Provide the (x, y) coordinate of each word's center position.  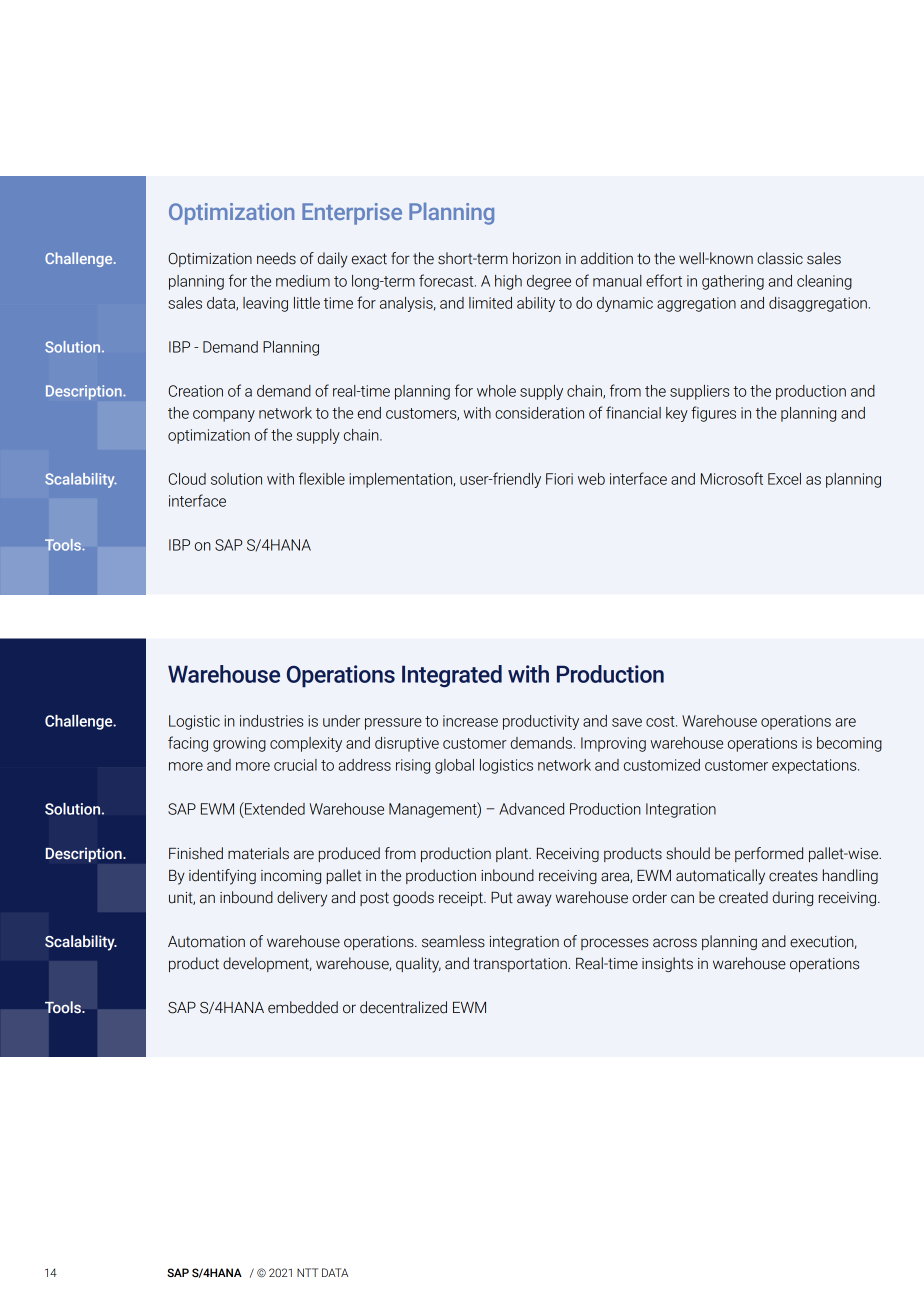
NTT (307, 1272)
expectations (815, 766)
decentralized (403, 1007)
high (508, 282)
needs (276, 258)
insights (667, 964)
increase (470, 721)
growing (239, 744)
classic (780, 258)
